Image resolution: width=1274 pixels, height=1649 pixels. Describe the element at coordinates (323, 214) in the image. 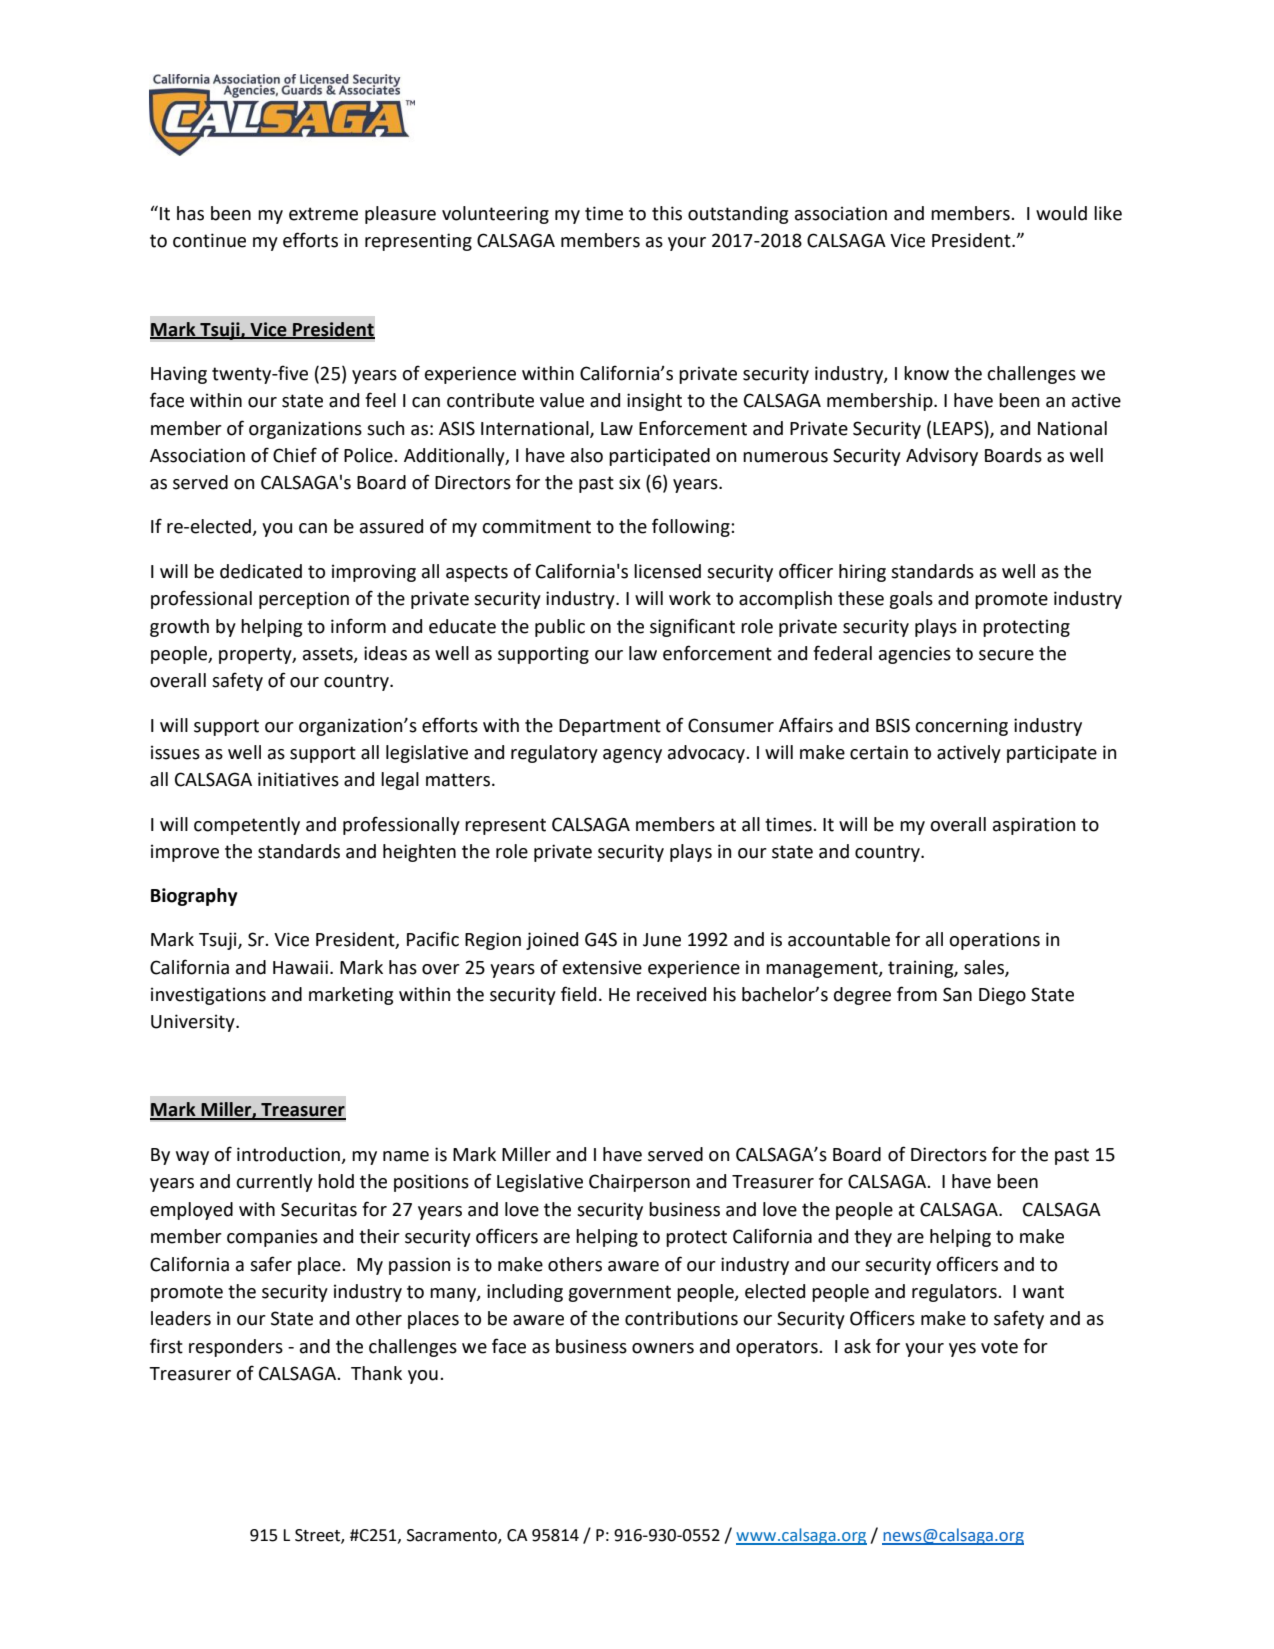

I see `extreme` at that location.
